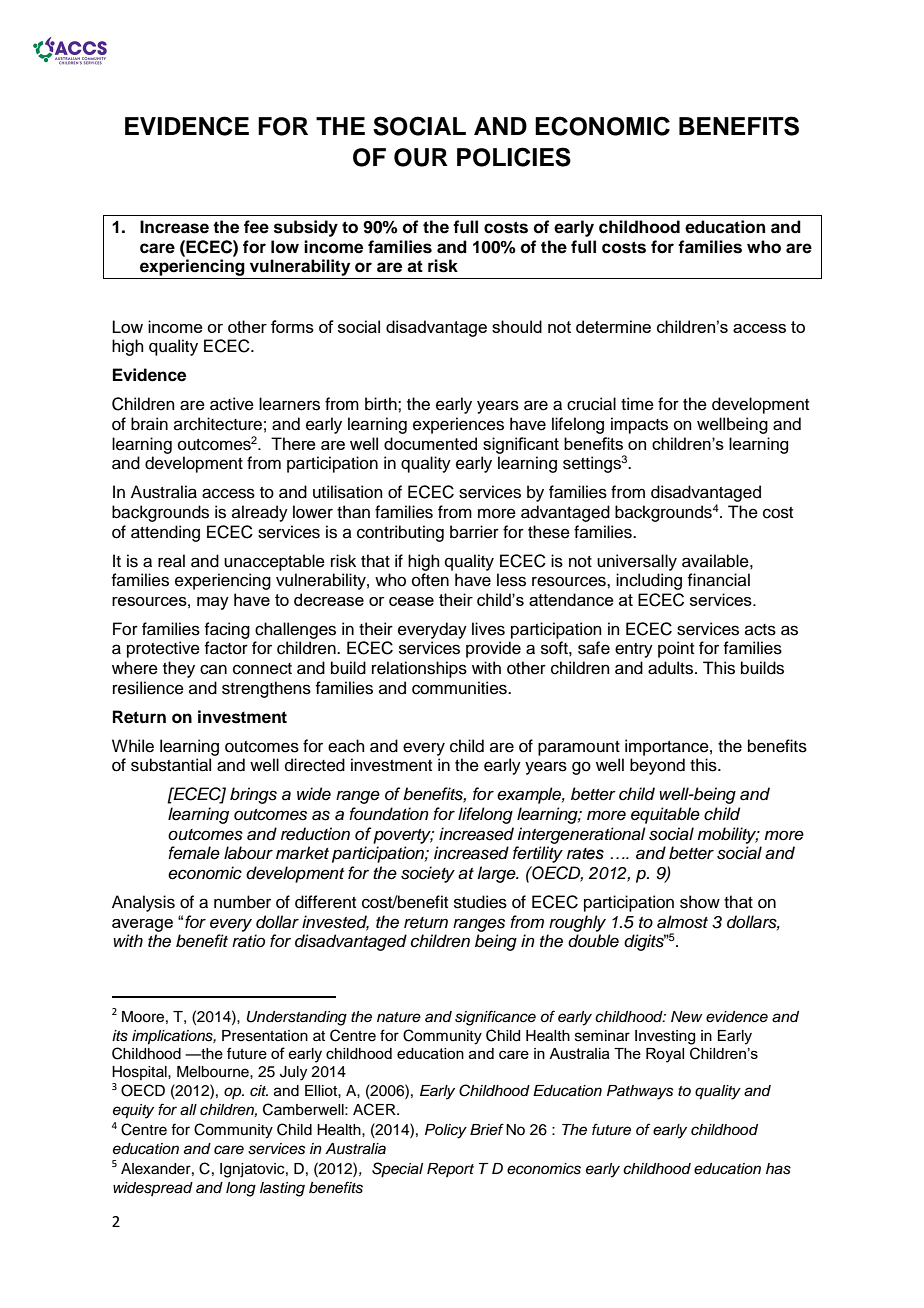 This image has width=924, height=1308. I want to click on communities, so click(460, 688).
